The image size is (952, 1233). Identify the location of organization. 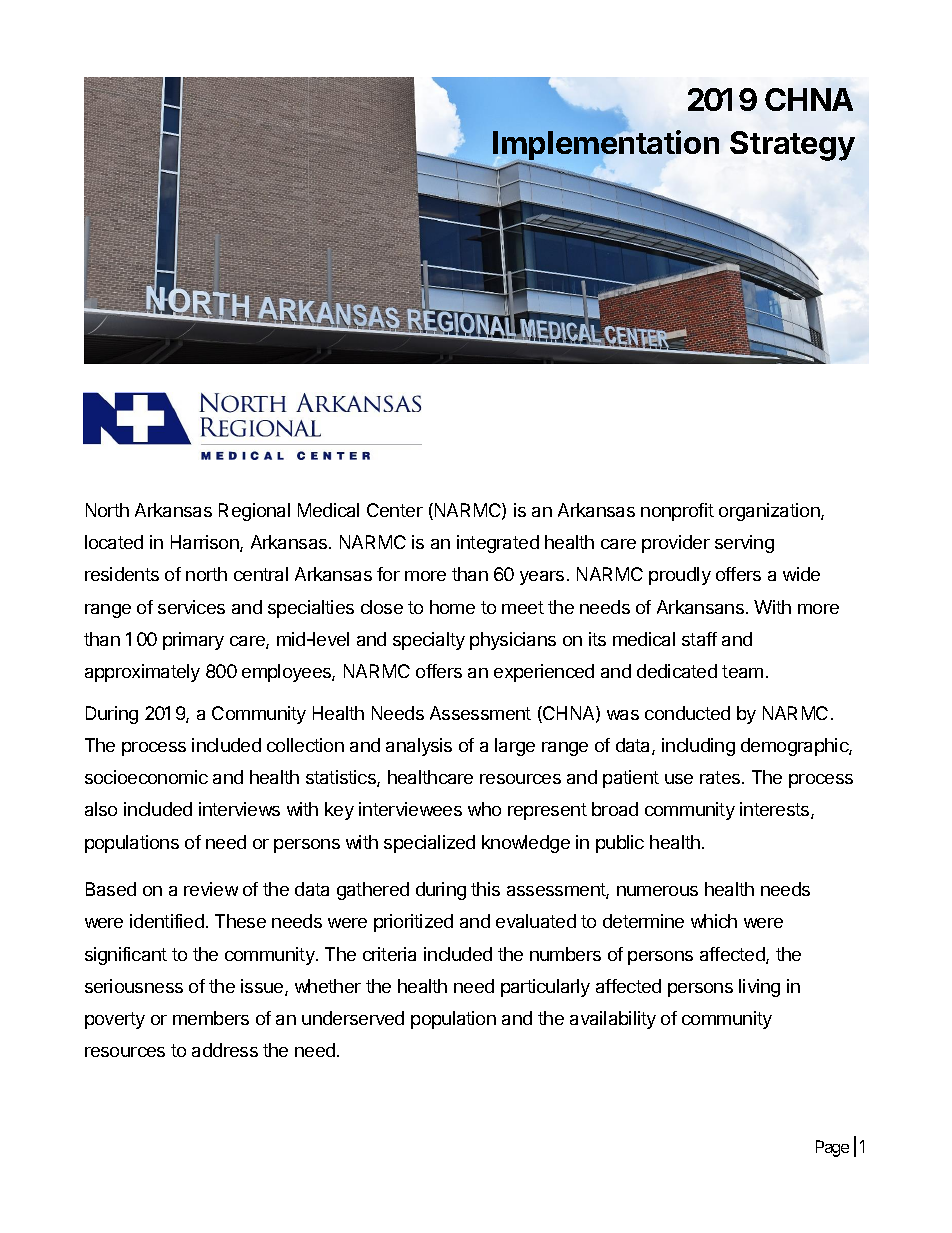
(770, 512).
